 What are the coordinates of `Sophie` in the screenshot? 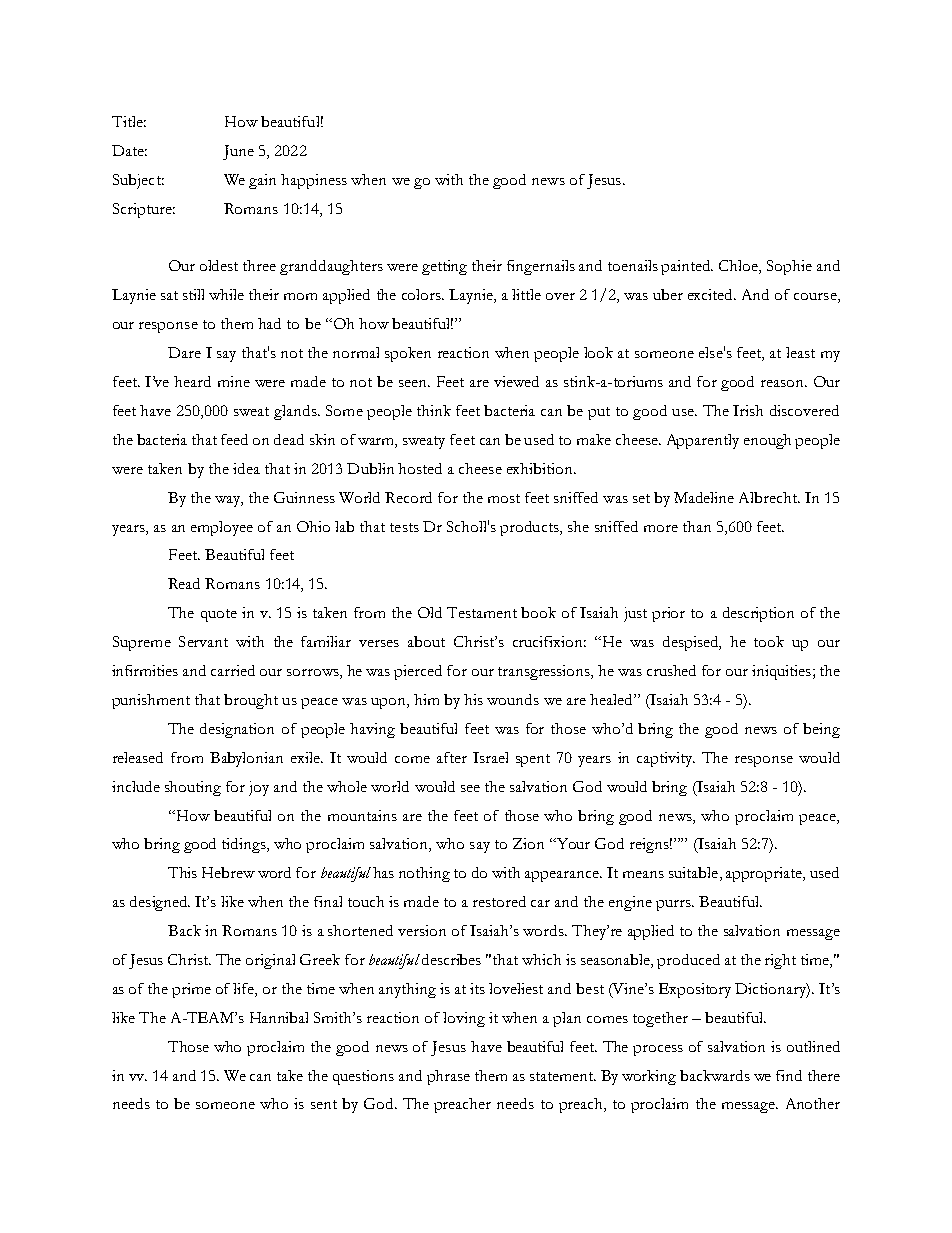 It's located at (789, 267).
